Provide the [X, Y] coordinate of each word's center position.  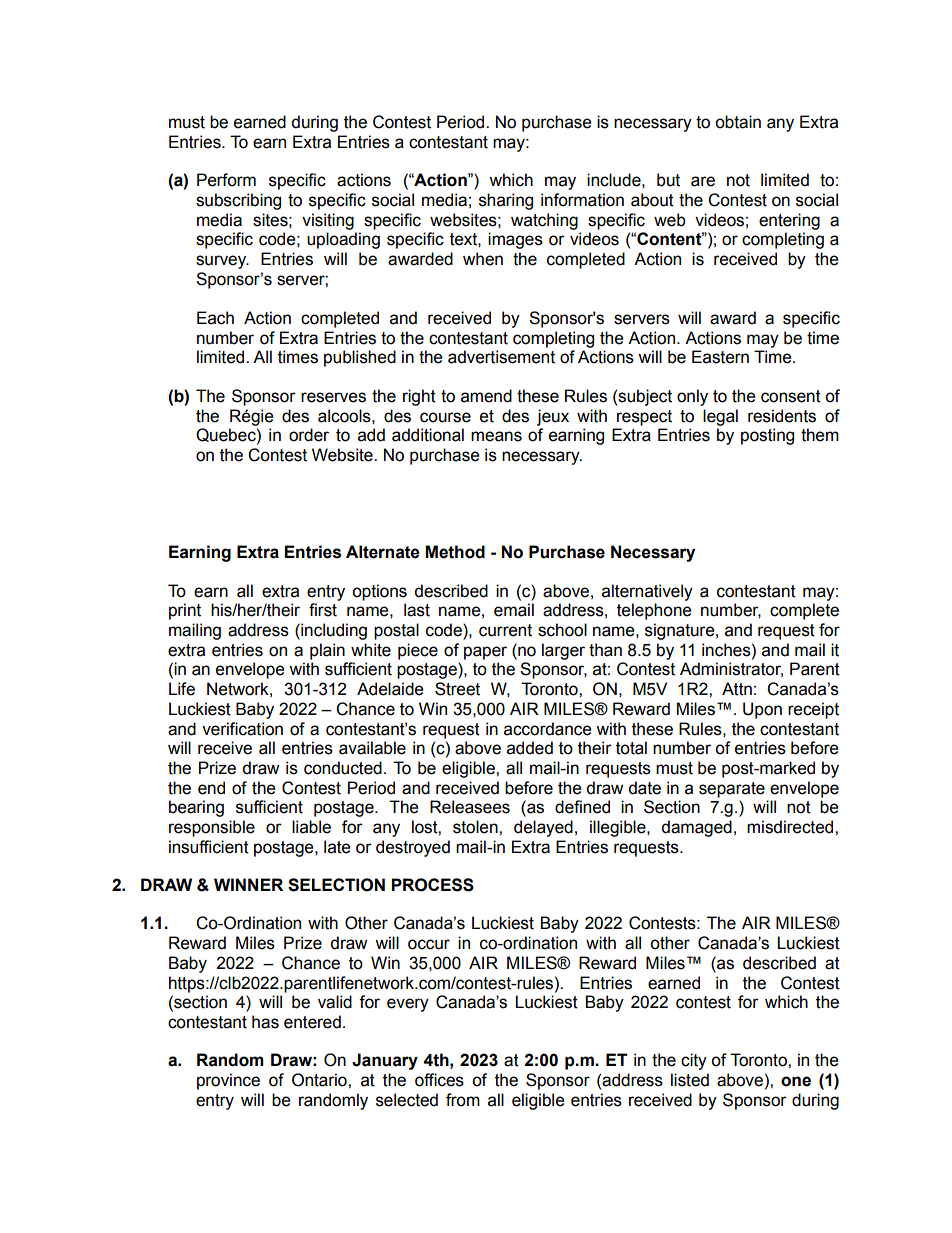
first [323, 610]
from [463, 1100]
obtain [738, 122]
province [228, 1081]
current [505, 630]
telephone [654, 611]
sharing [506, 201]
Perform [226, 180]
